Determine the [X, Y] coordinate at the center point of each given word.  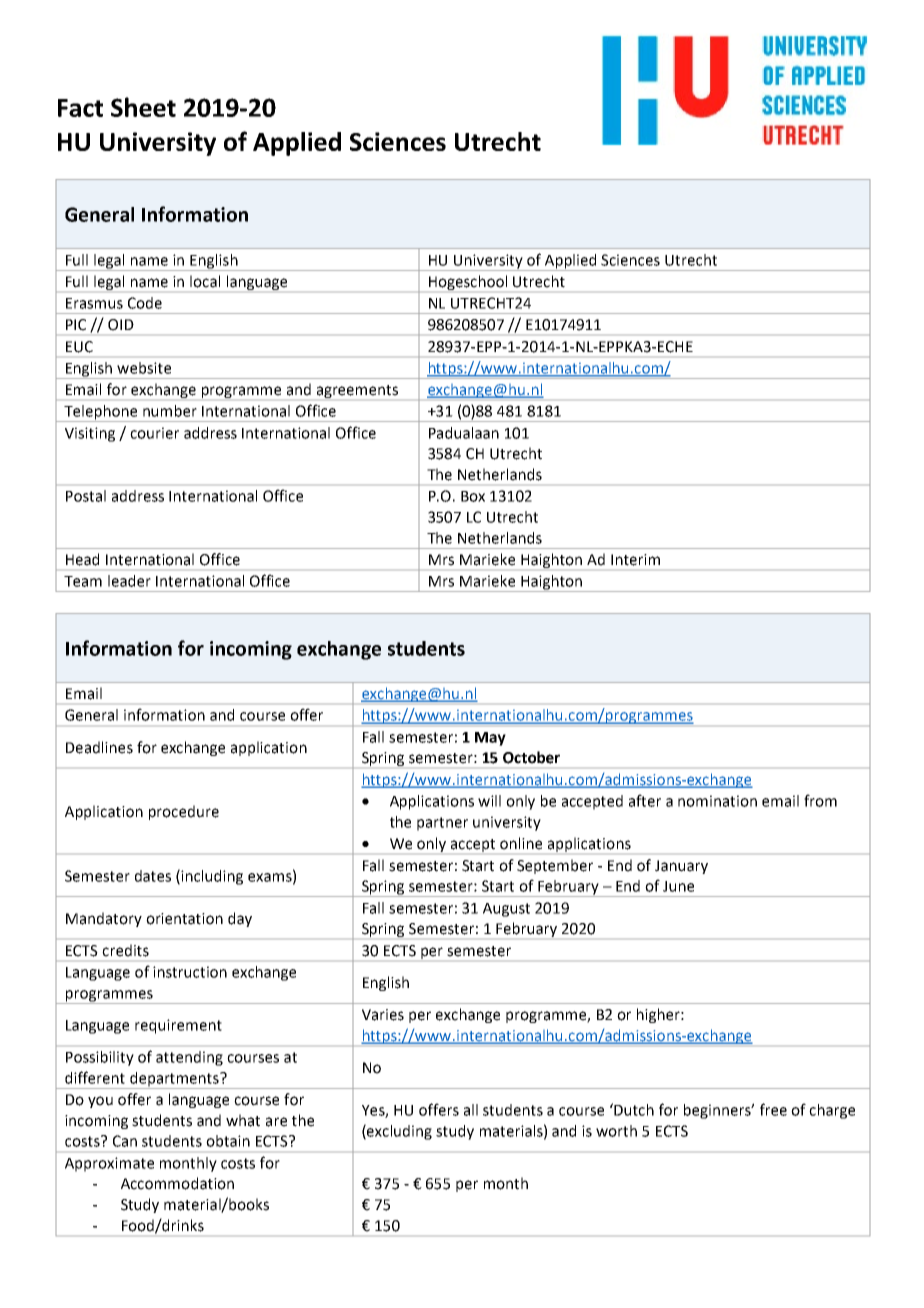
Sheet [143, 107]
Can [125, 1141]
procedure [184, 812]
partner [442, 824]
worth [616, 1131]
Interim [635, 560]
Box [473, 496]
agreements [357, 391]
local [205, 281]
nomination [717, 801]
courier [154, 433]
